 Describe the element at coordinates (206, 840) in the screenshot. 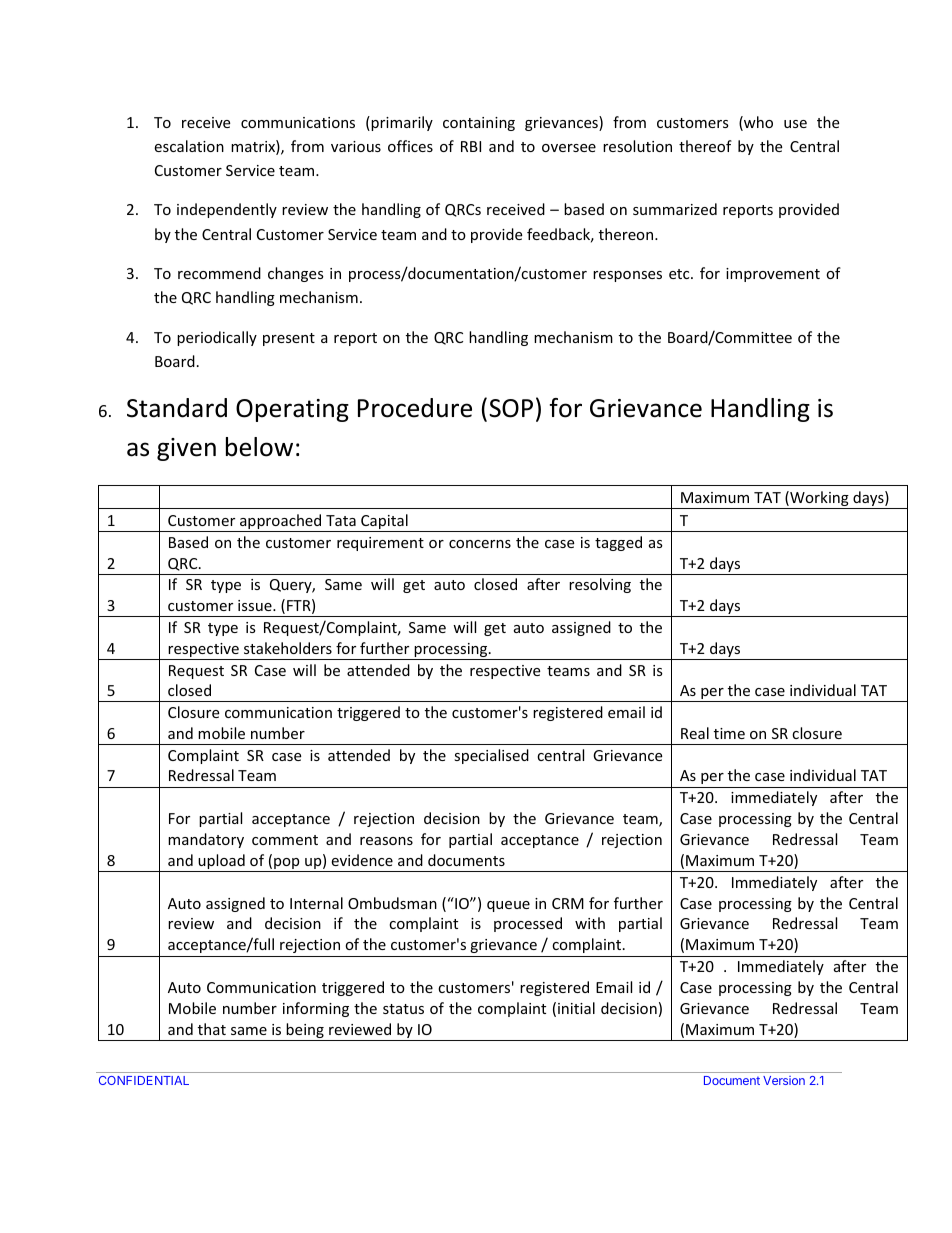

I see `mandatory` at that location.
